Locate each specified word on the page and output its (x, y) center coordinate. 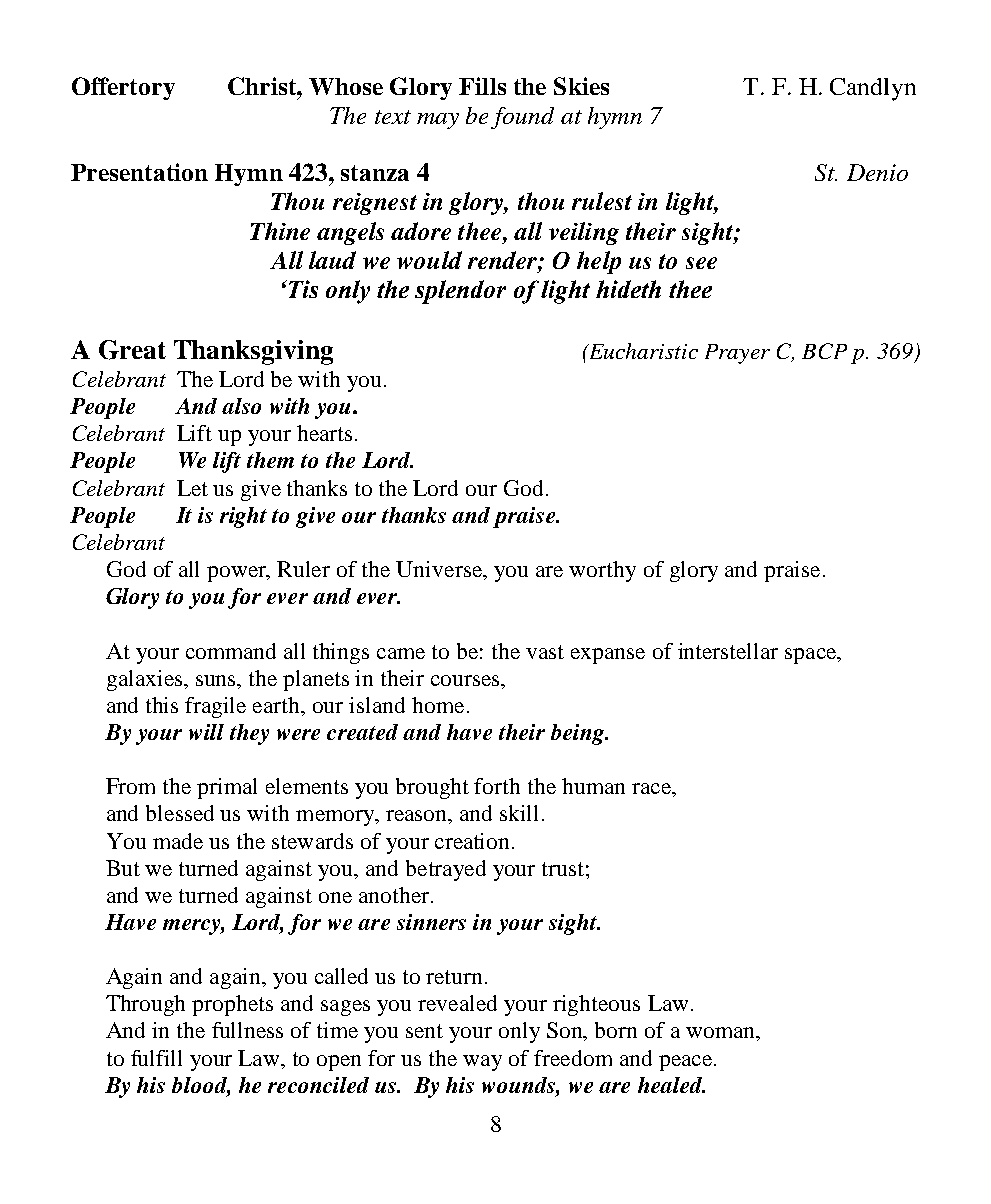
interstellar (728, 651)
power (238, 574)
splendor (460, 292)
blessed (180, 813)
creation (474, 841)
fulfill (156, 1058)
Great (132, 350)
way (482, 1063)
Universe (440, 569)
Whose (346, 86)
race (652, 788)
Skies (581, 86)
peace (685, 1063)
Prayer (737, 354)
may (438, 121)
